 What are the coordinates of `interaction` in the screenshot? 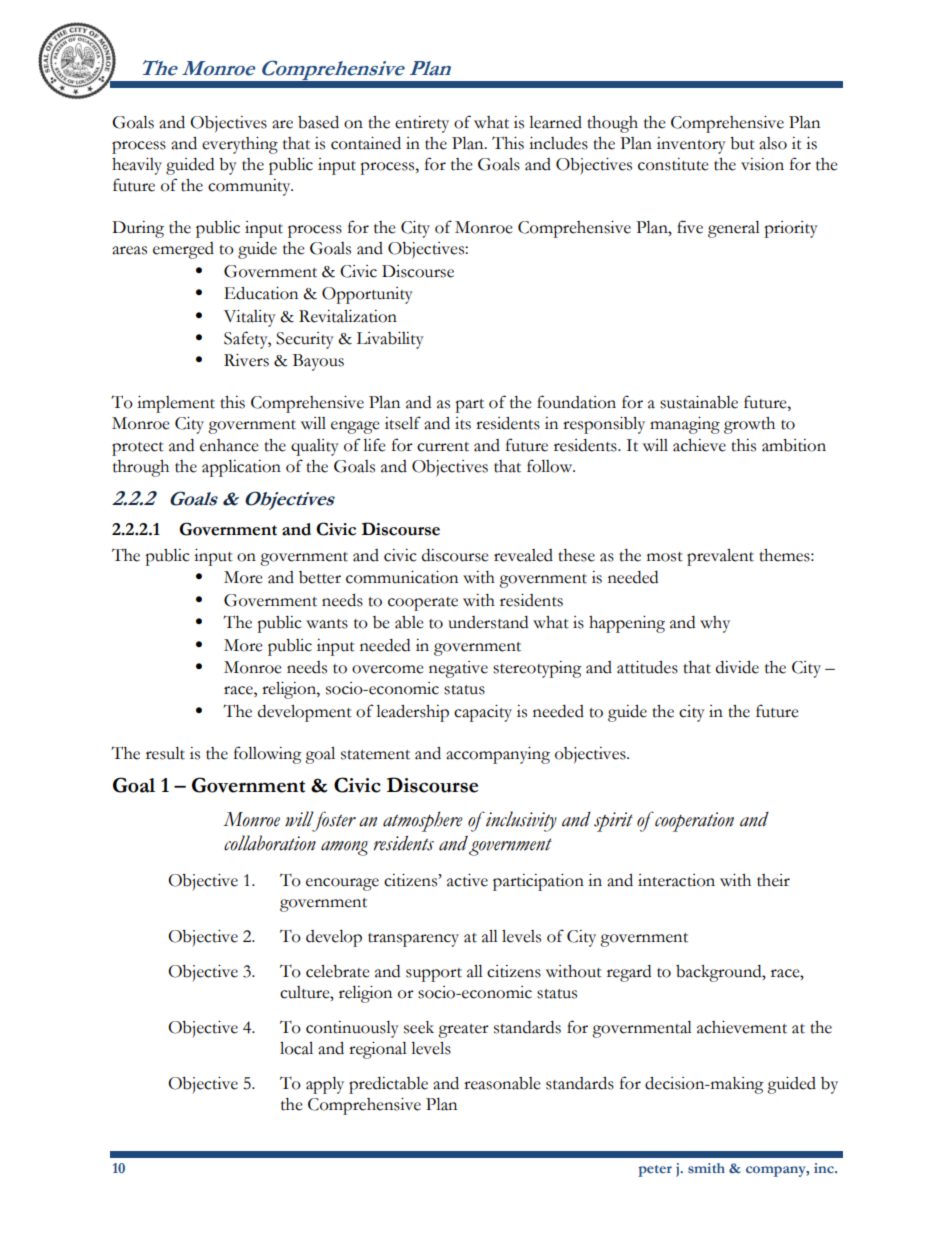 It's located at (676, 880).
